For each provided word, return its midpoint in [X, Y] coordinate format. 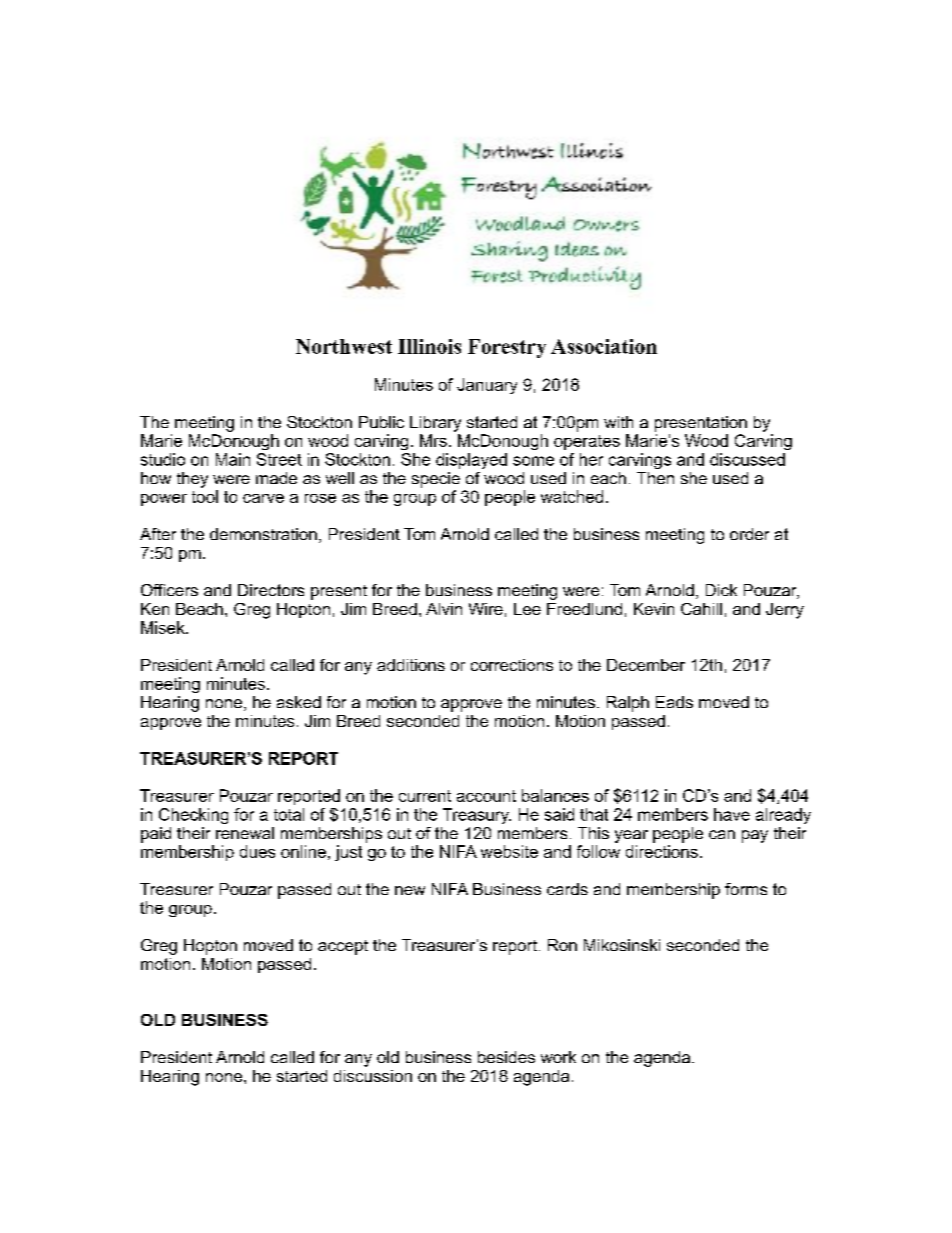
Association [604, 346]
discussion [373, 1076]
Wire [486, 609]
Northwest [344, 346]
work [558, 1057]
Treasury [477, 816]
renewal [245, 833]
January [487, 386]
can [722, 834]
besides [506, 1057]
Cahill [701, 609]
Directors [271, 590]
